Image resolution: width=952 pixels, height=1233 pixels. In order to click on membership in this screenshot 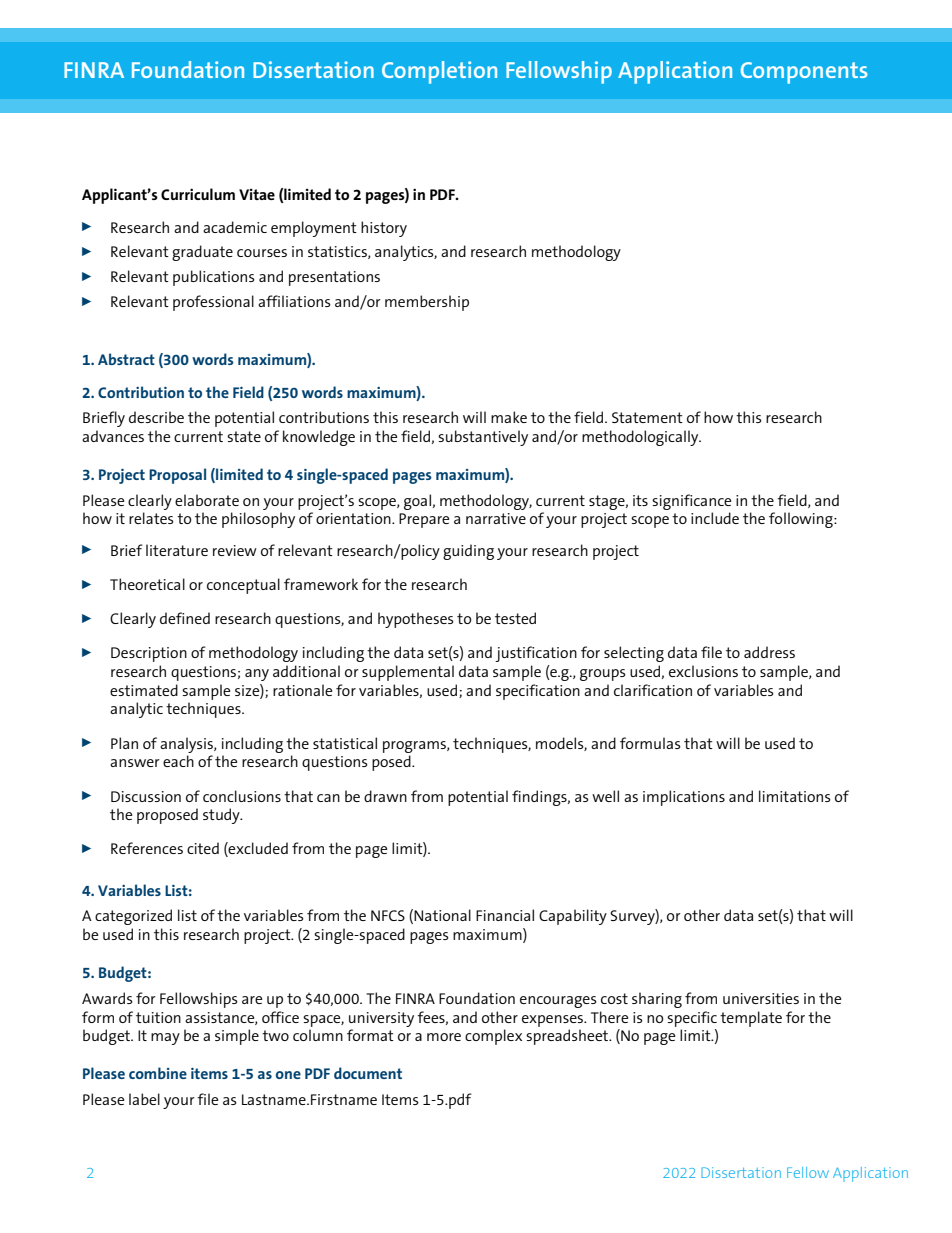, I will do `click(427, 303)`.
